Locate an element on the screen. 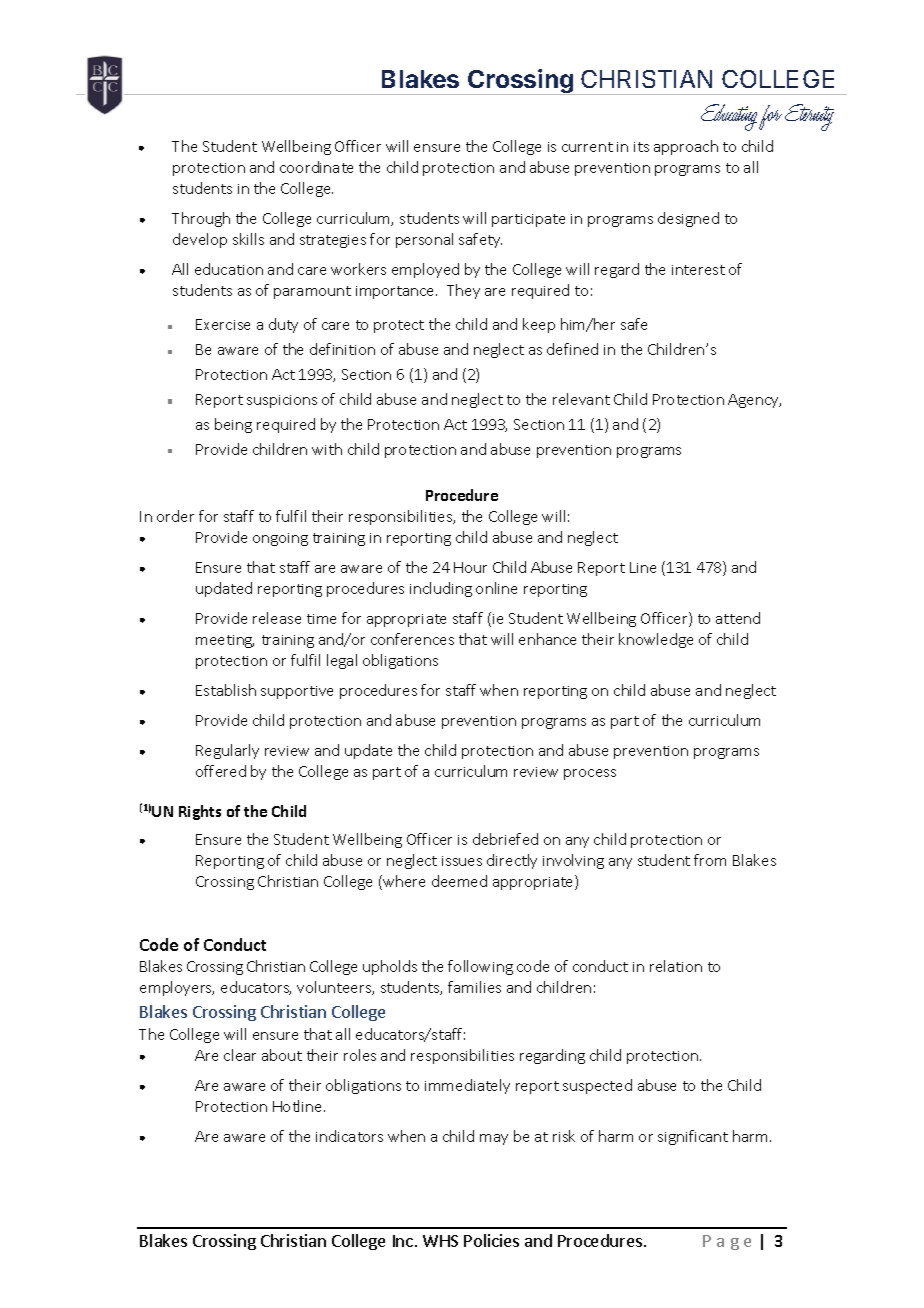 The image size is (924, 1308). indicators is located at coordinates (349, 1136).
